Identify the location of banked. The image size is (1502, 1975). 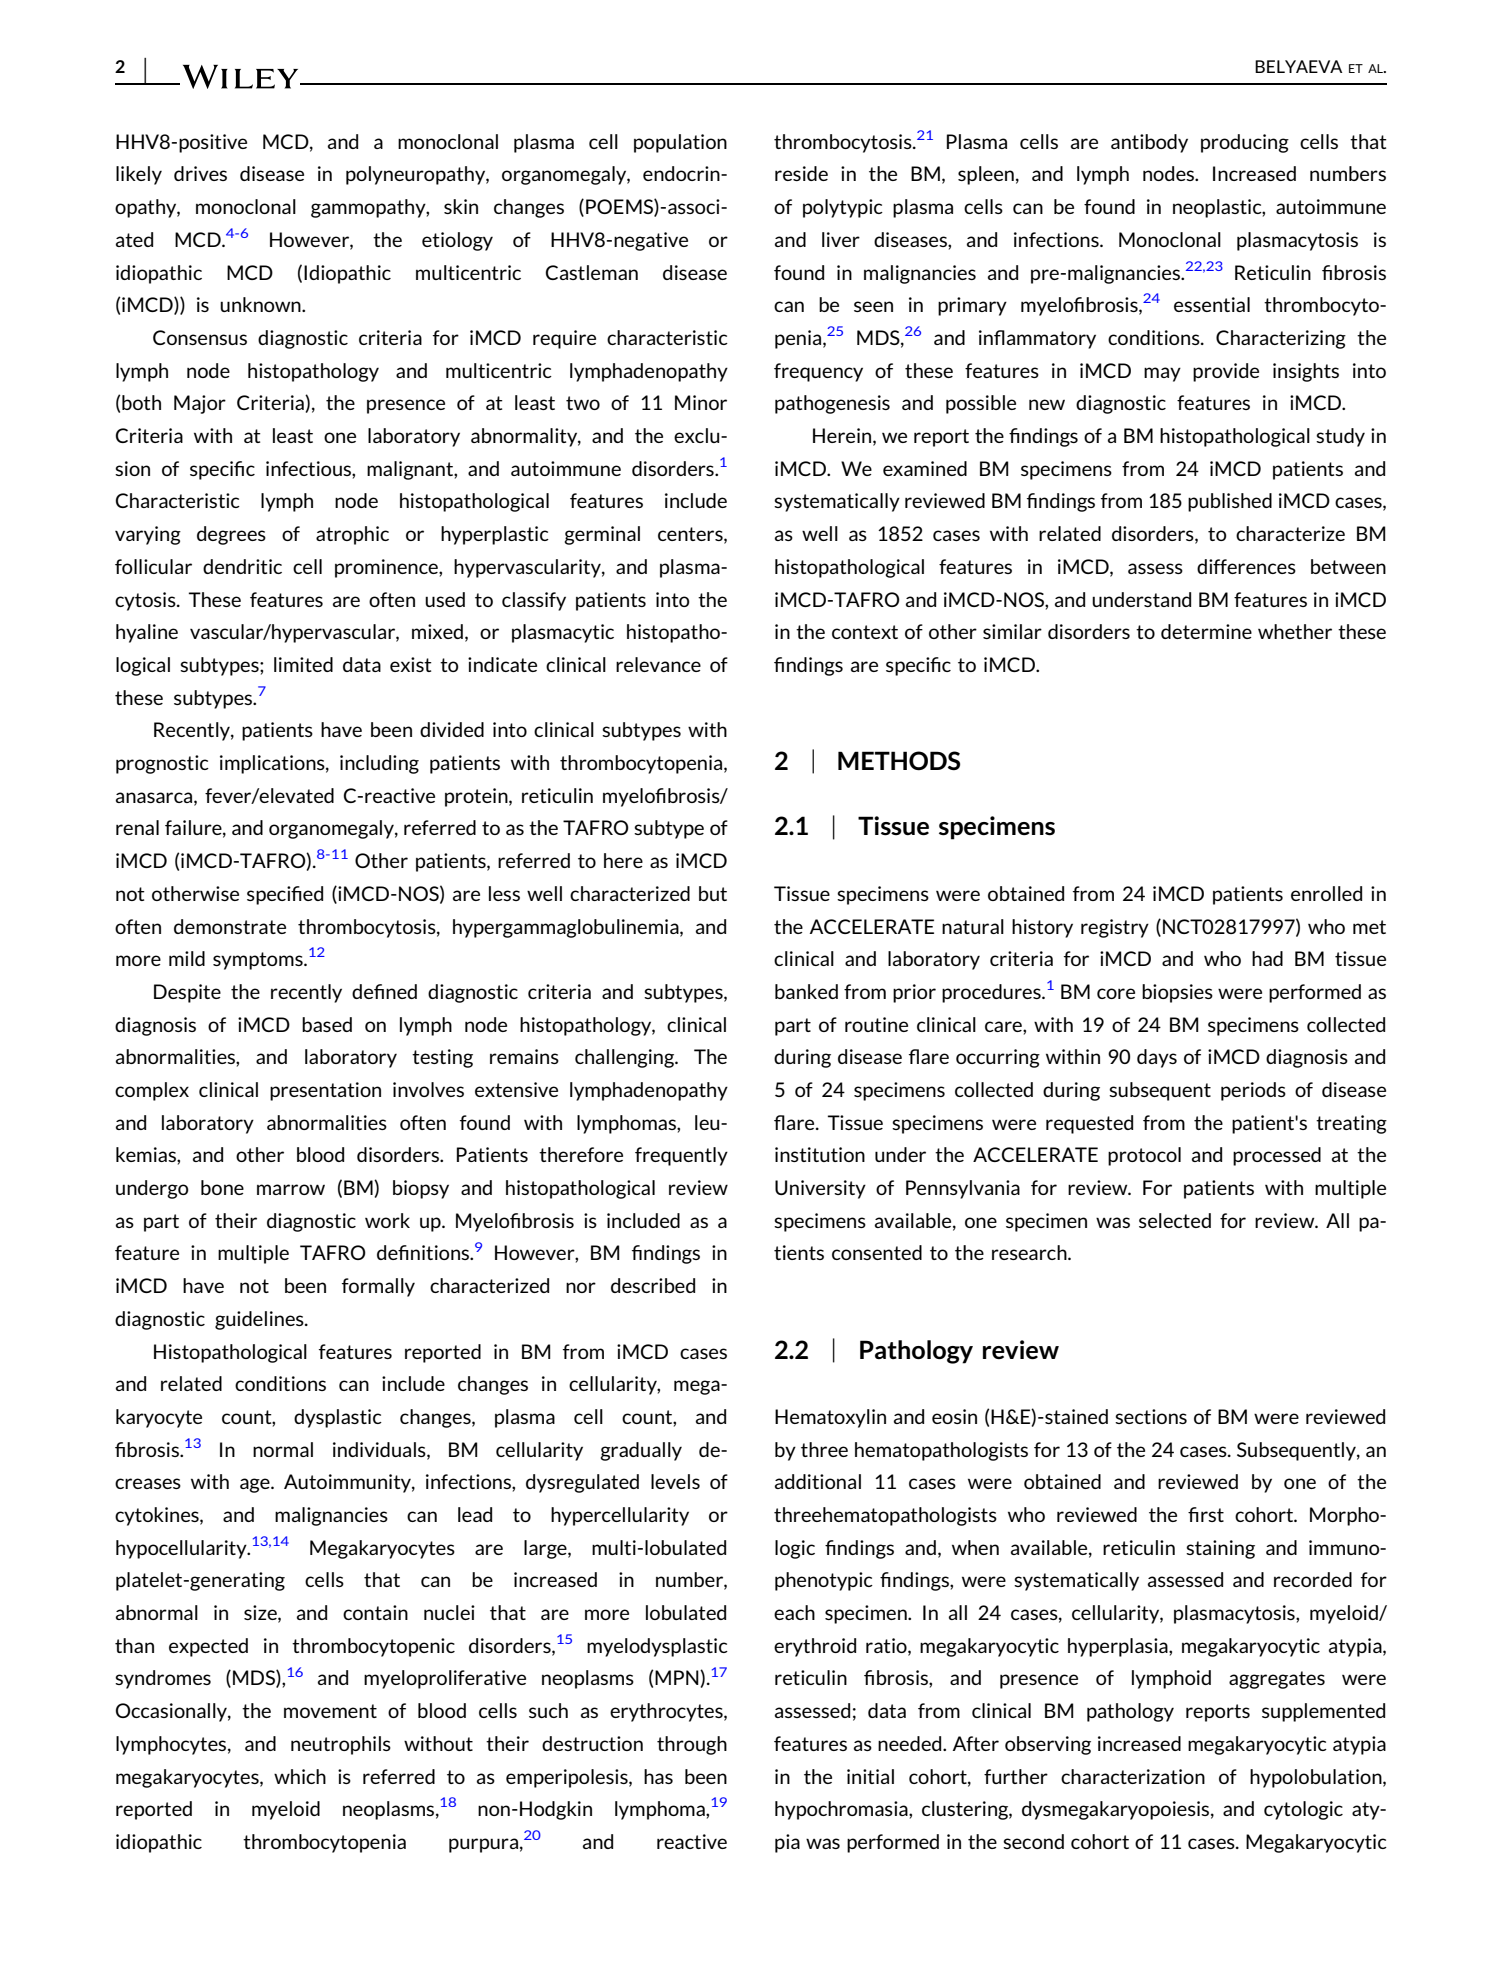
(806, 991).
